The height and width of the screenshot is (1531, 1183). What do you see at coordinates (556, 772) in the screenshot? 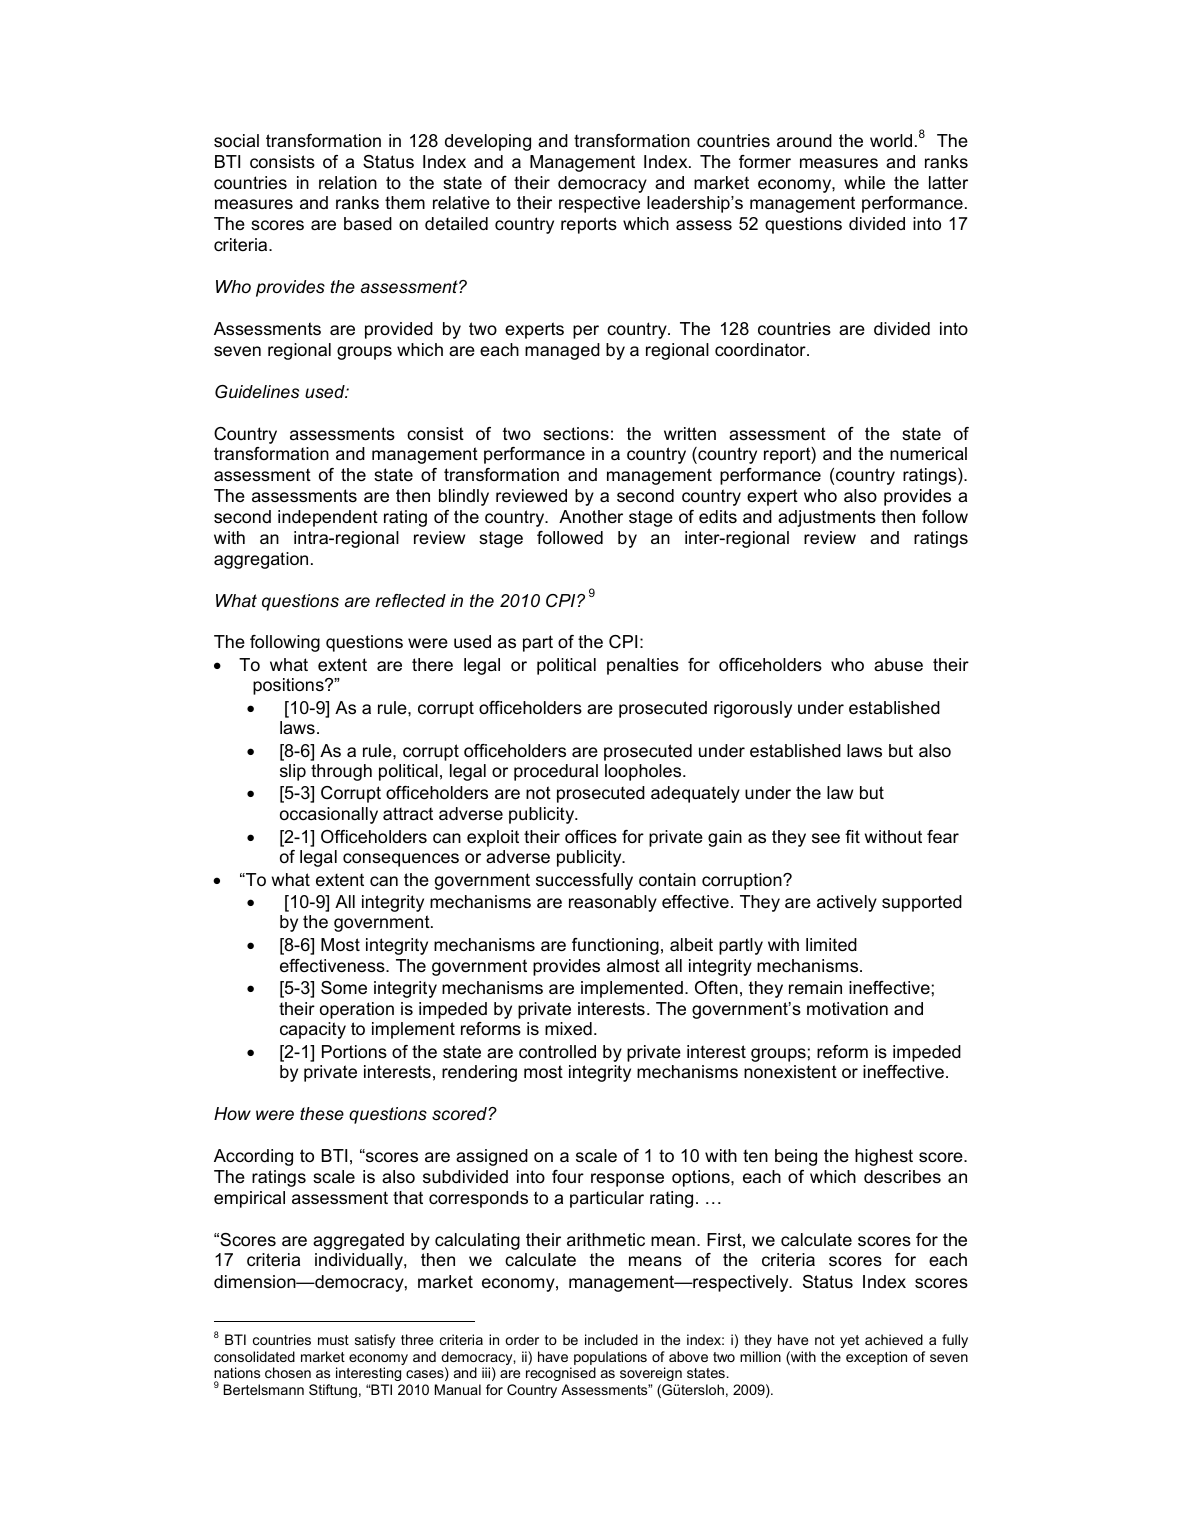
I see `procedural` at bounding box center [556, 772].
